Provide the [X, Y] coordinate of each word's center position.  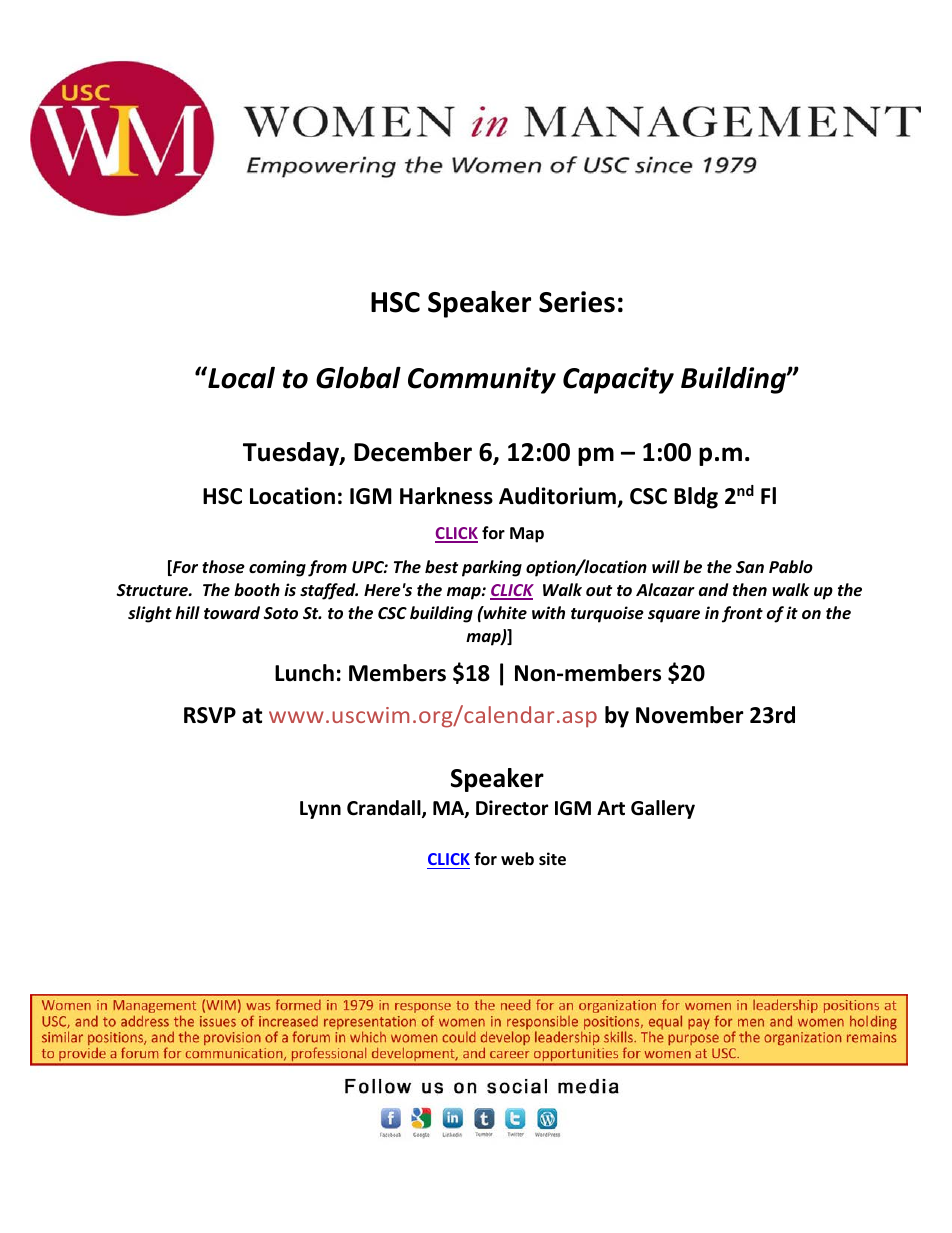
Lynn [320, 810]
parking [492, 568]
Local [240, 377]
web [517, 858]
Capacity [618, 380]
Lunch [304, 673]
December [413, 452]
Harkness [446, 496]
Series [577, 302]
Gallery [663, 809]
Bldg [696, 498]
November [690, 715]
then [750, 590]
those [223, 567]
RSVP [210, 715]
